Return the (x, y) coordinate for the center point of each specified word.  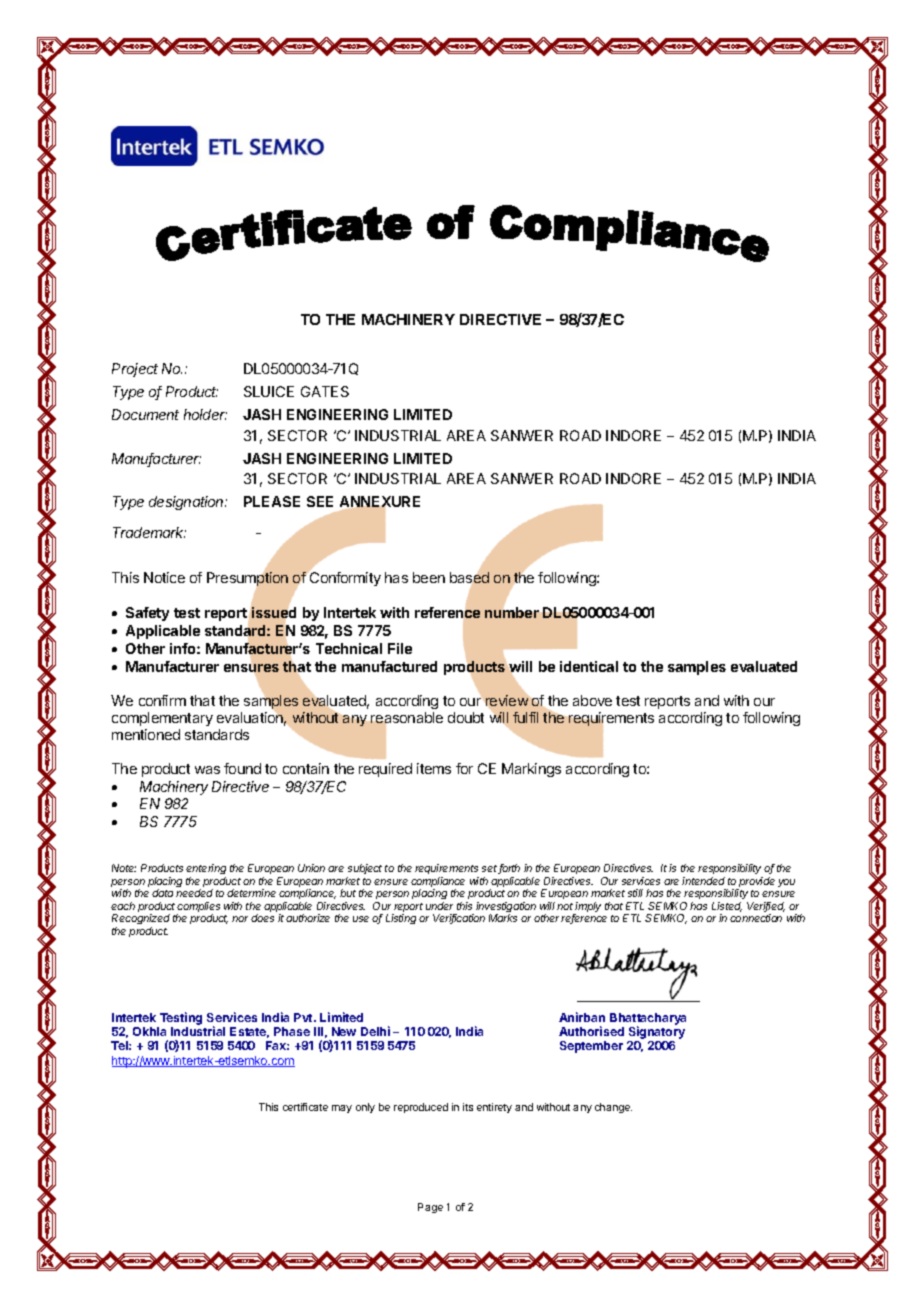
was (207, 770)
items (434, 768)
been (429, 577)
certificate (305, 1107)
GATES (325, 391)
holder (205, 414)
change (613, 1108)
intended (703, 881)
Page (430, 1208)
